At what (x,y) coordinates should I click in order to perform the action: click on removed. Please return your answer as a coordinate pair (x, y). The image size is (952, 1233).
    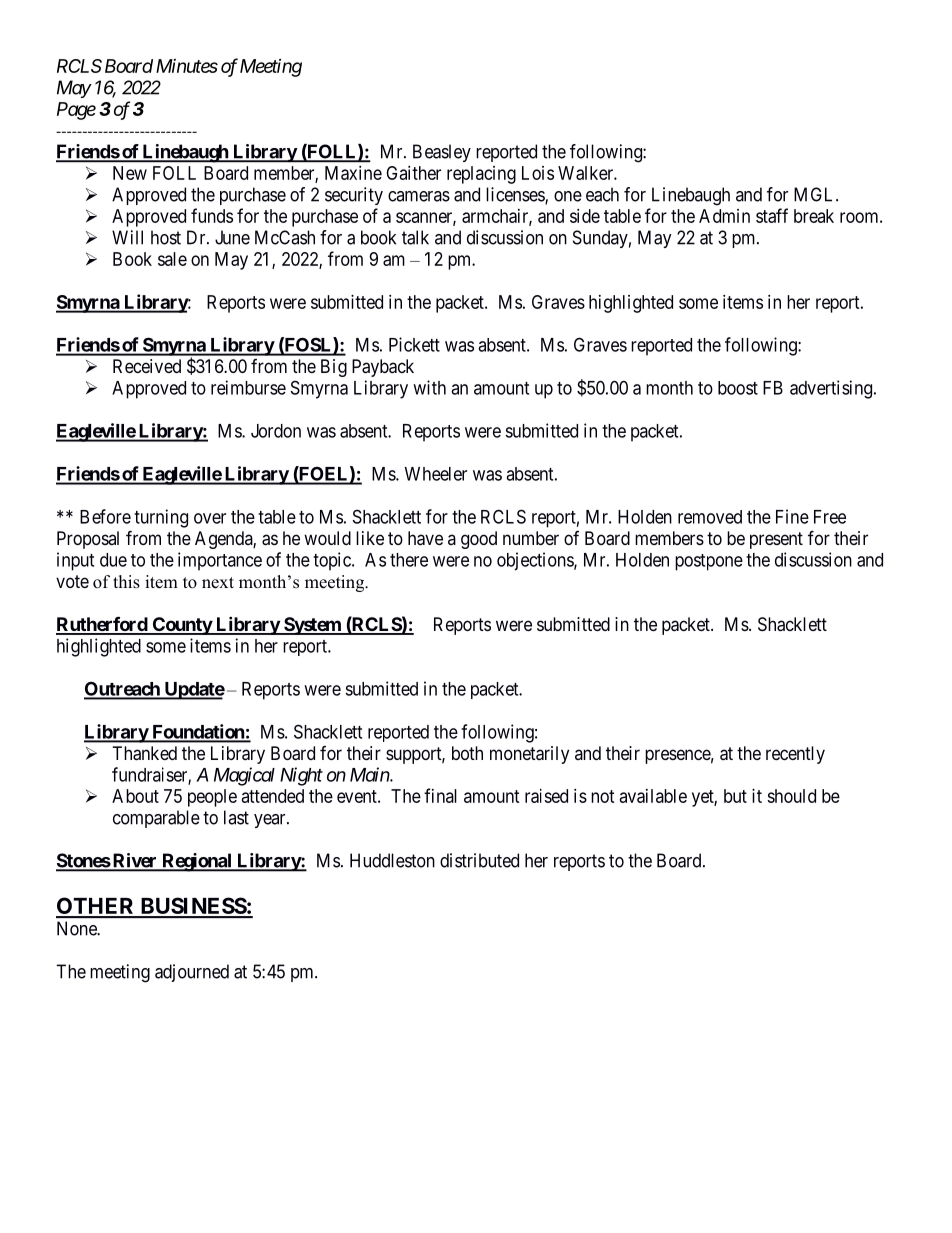
    Looking at the image, I should click on (710, 517).
